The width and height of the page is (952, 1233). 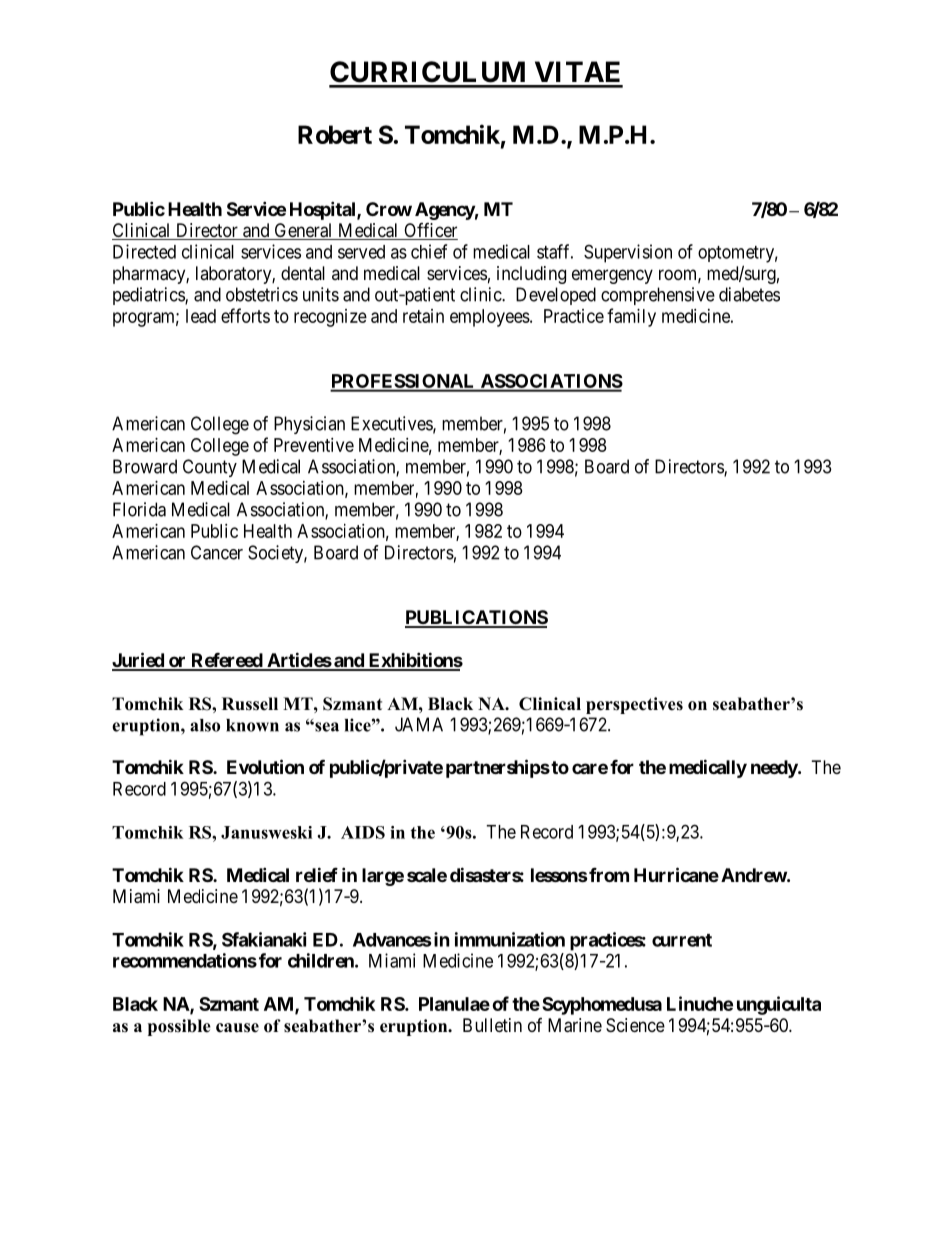 What do you see at coordinates (419, 724) in the page?
I see `JAMA` at bounding box center [419, 724].
